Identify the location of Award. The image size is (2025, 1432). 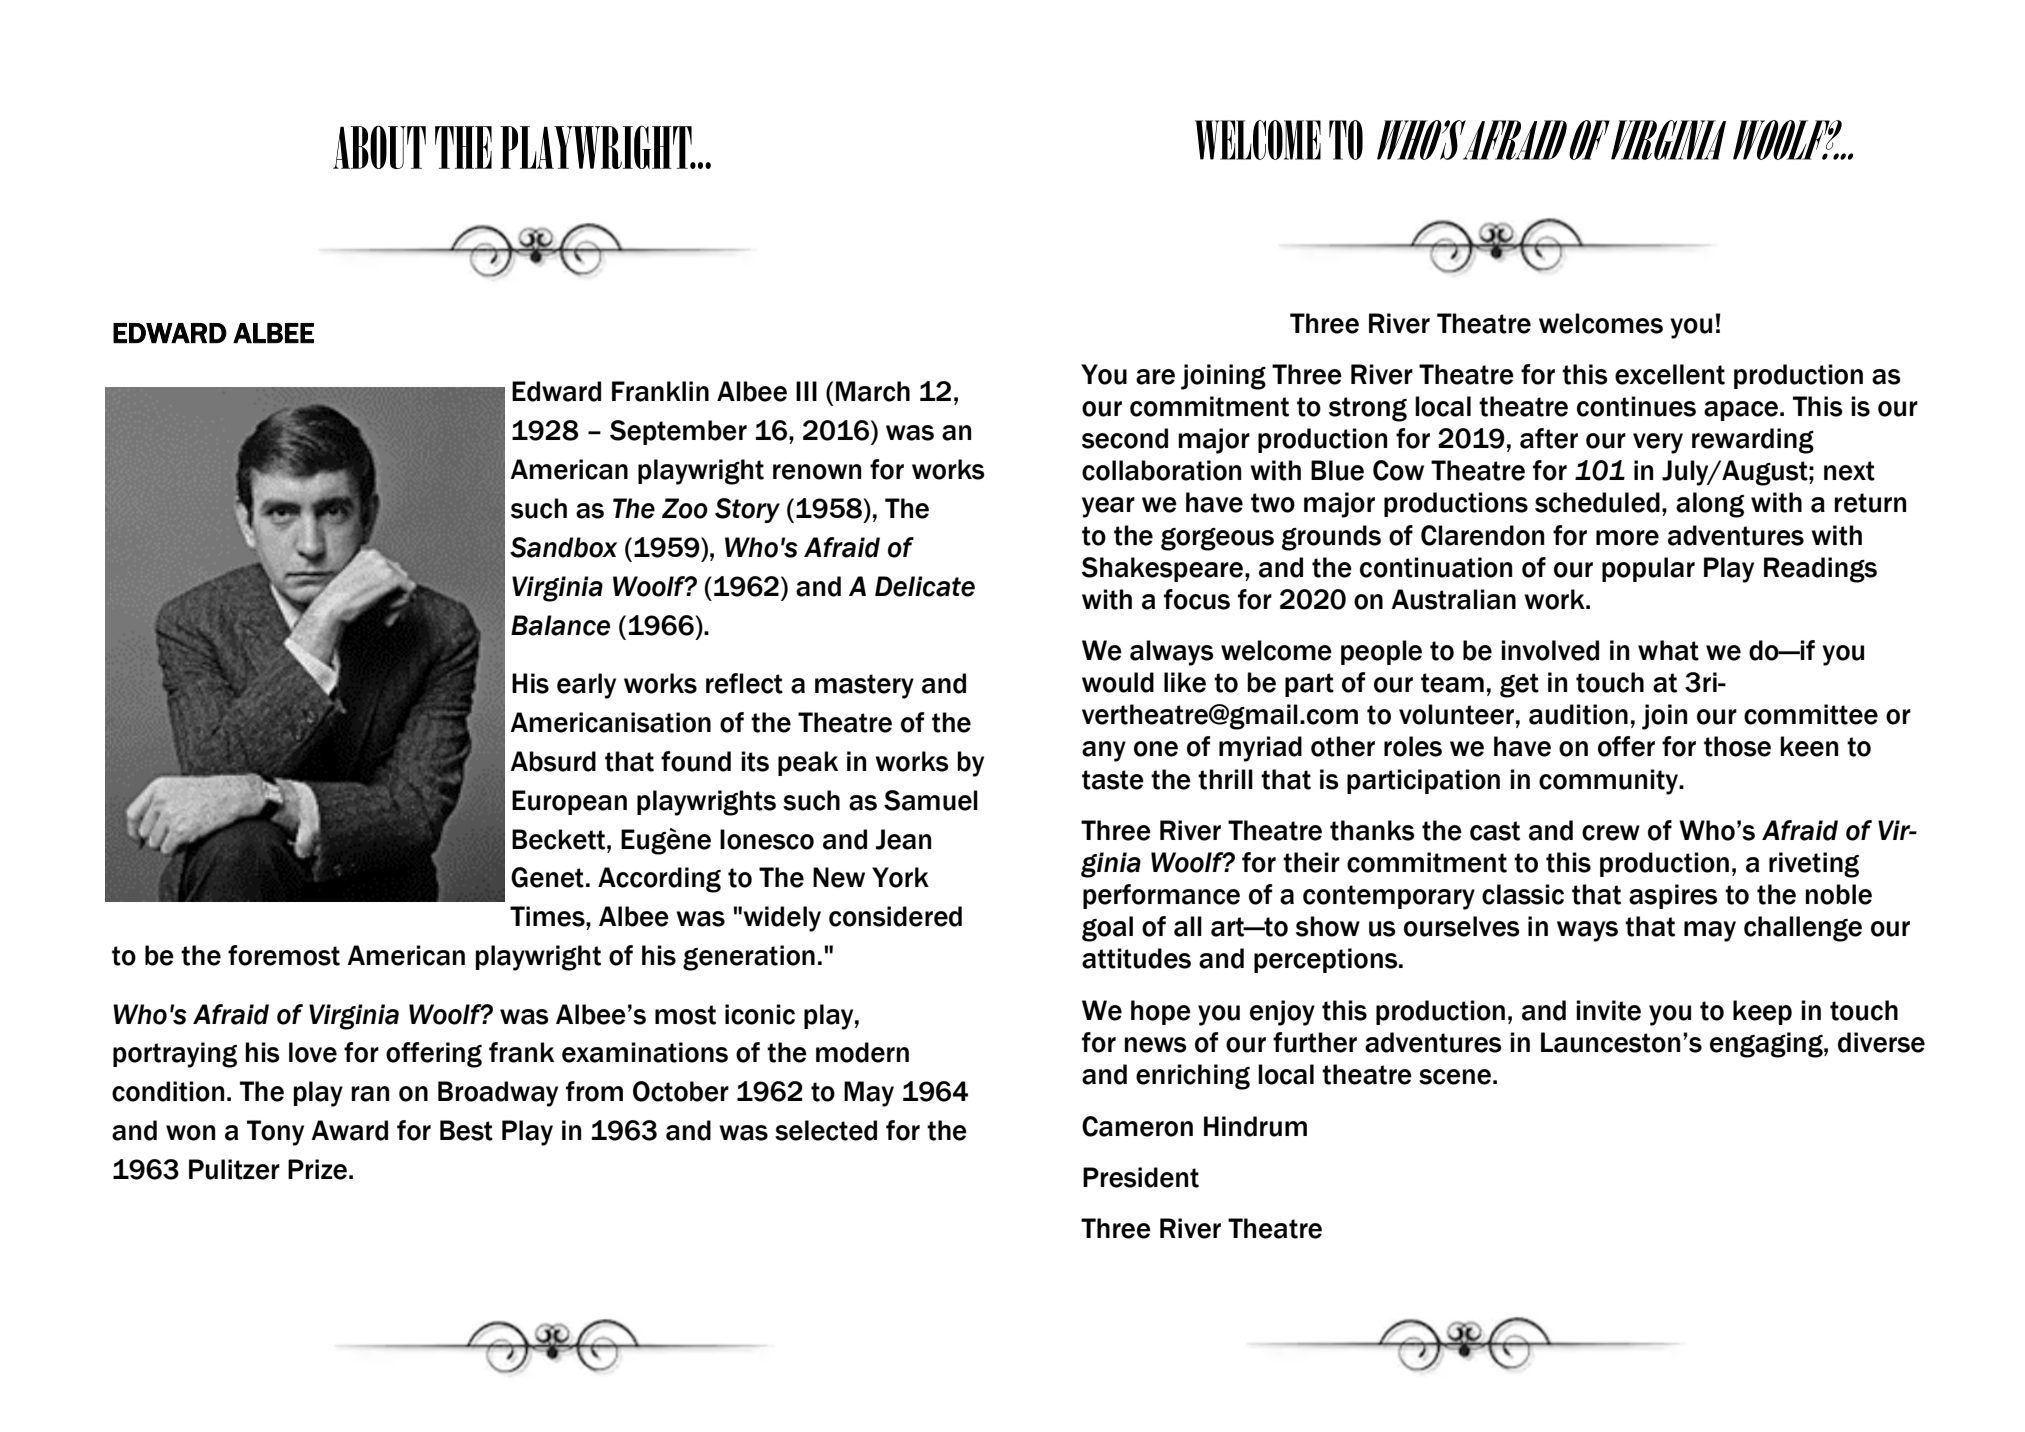
(349, 1130).
